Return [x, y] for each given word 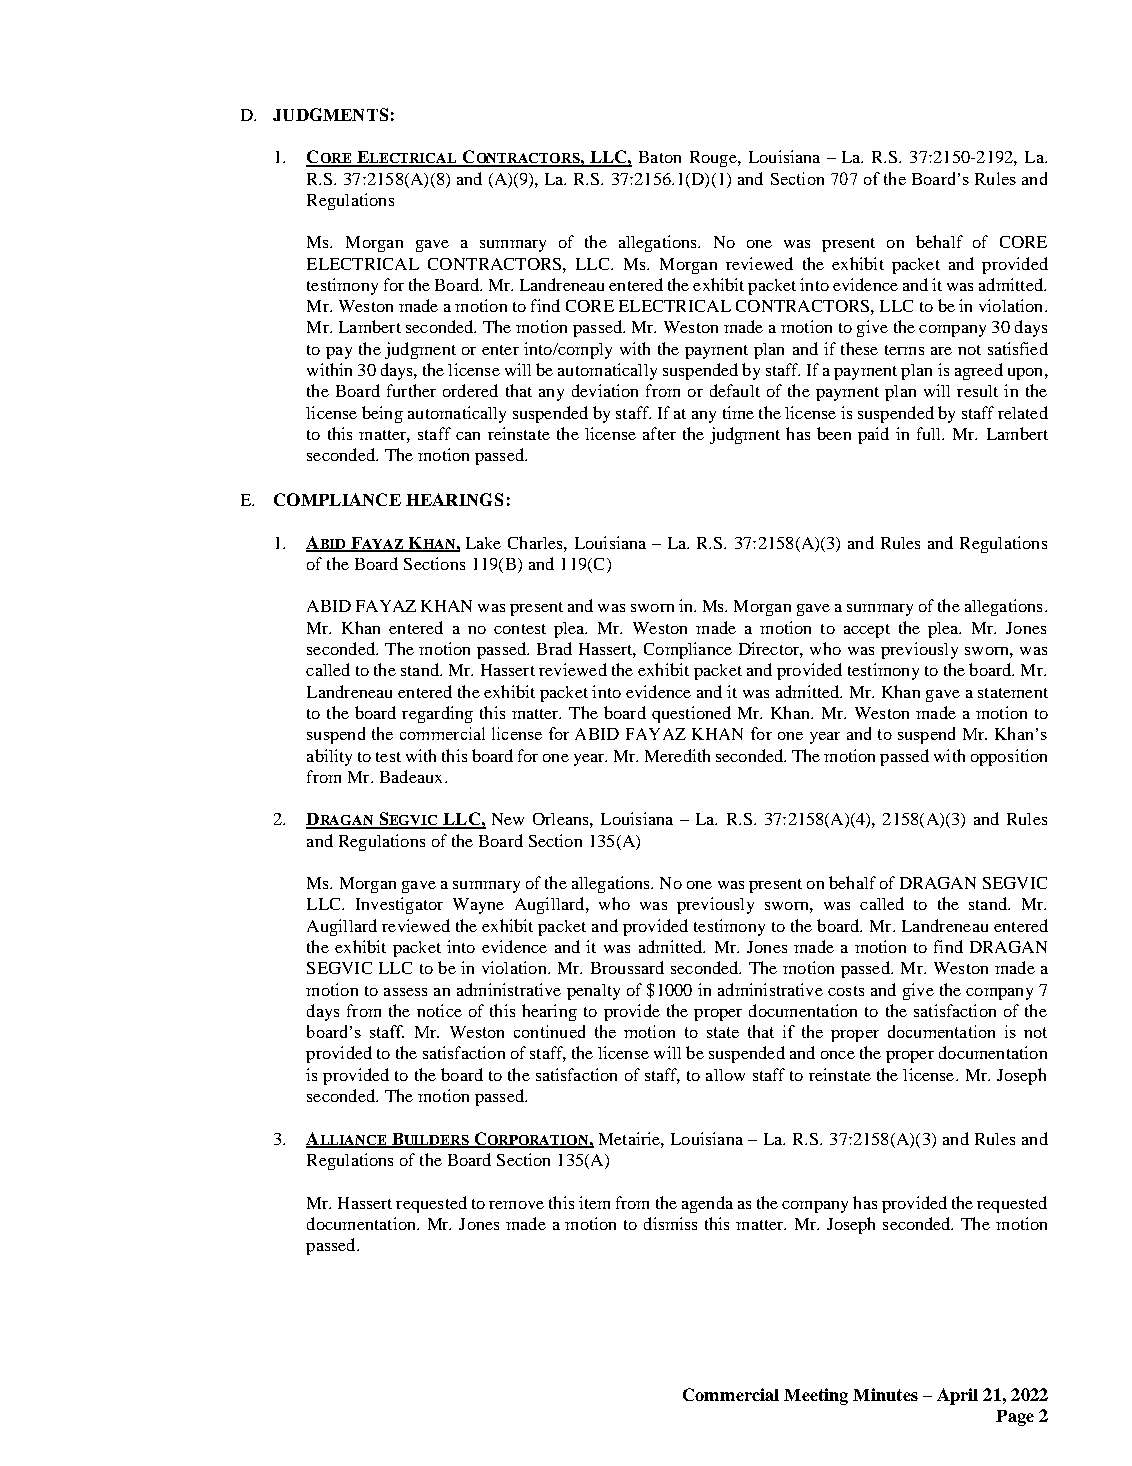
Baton [660, 157]
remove [516, 1205]
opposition [1009, 757]
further [411, 390]
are [941, 351]
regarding [437, 714]
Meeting [816, 1396]
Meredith [677, 755]
